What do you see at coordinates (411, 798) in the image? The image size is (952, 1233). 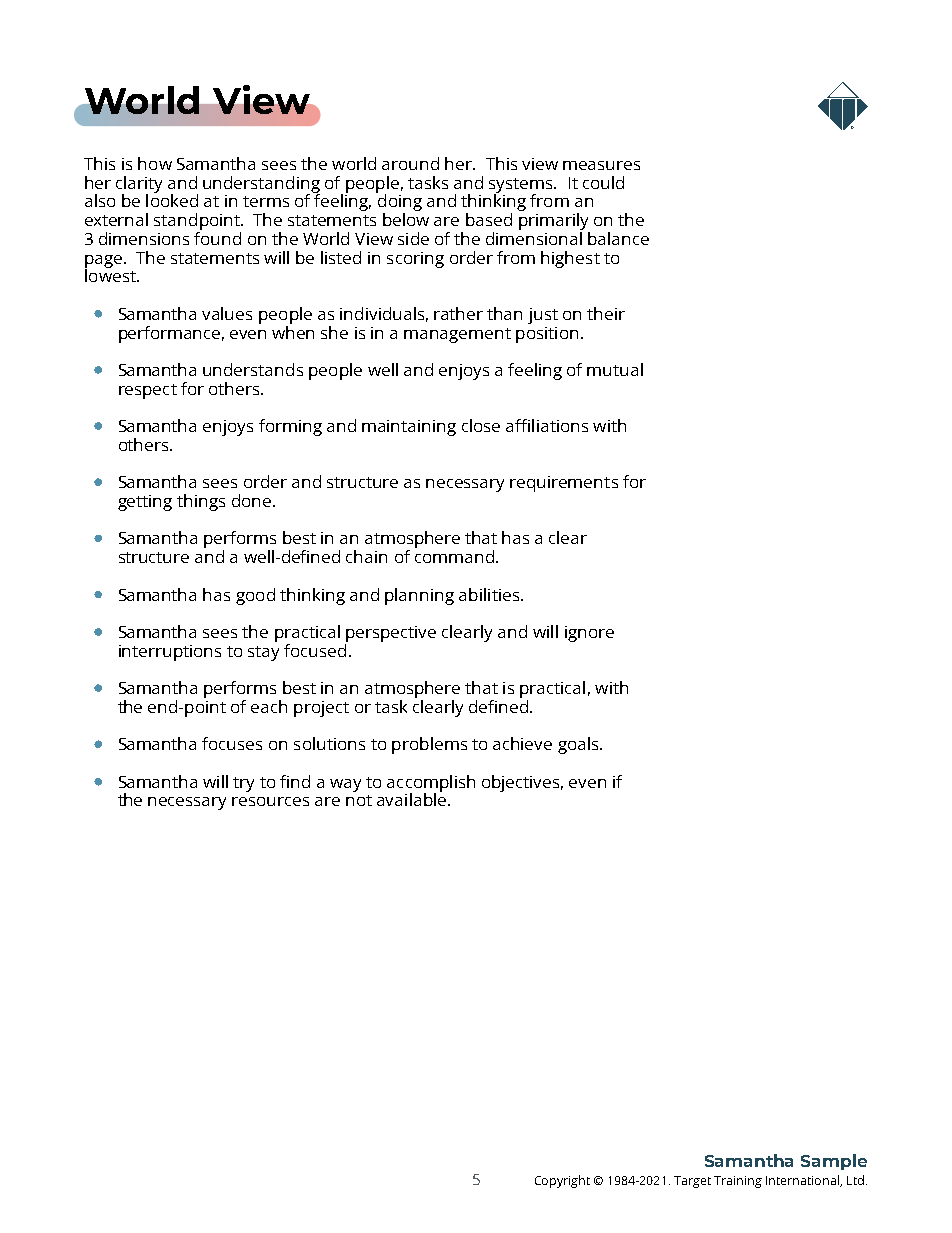 I see `available` at bounding box center [411, 798].
